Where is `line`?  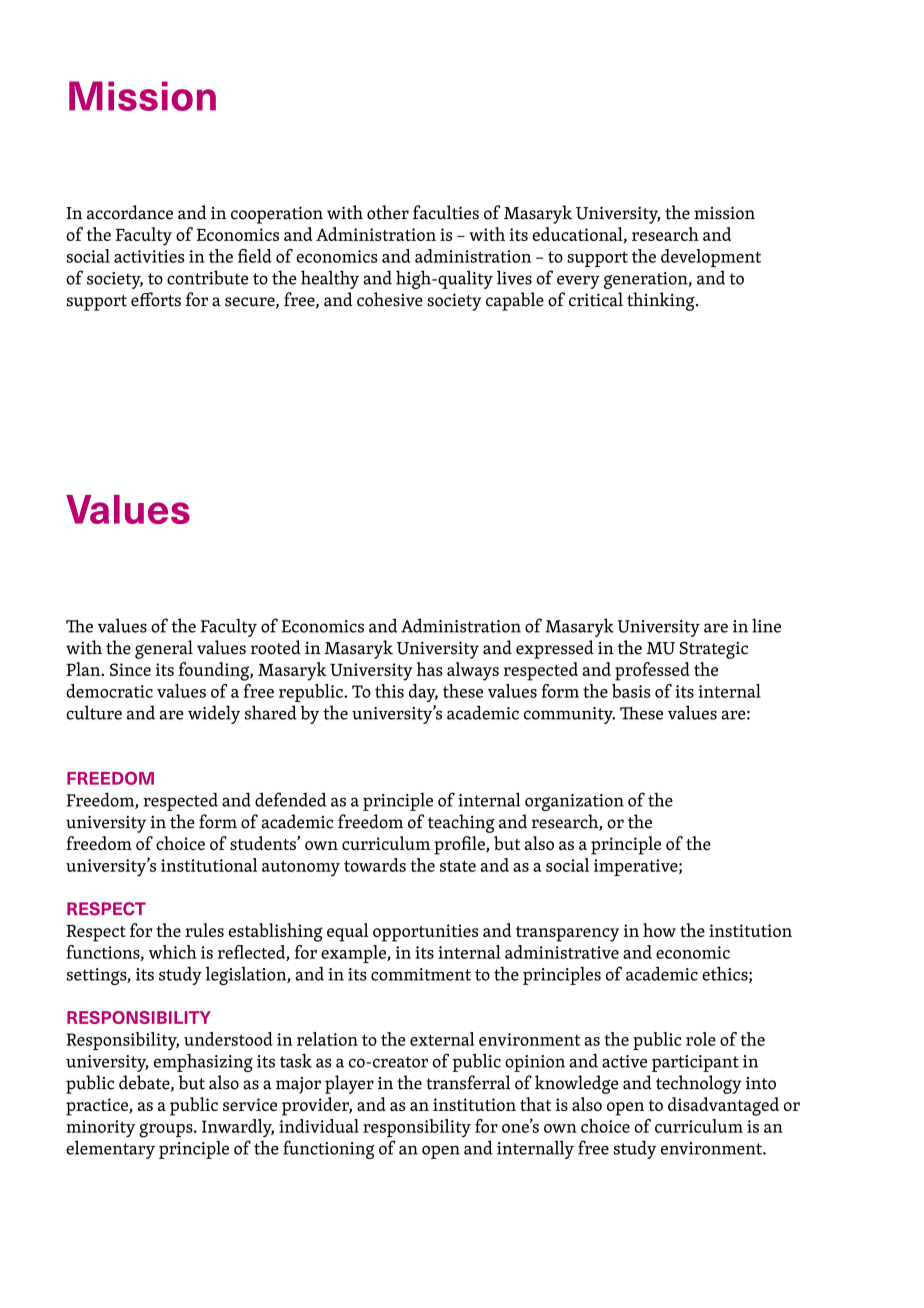 line is located at coordinates (766, 625).
